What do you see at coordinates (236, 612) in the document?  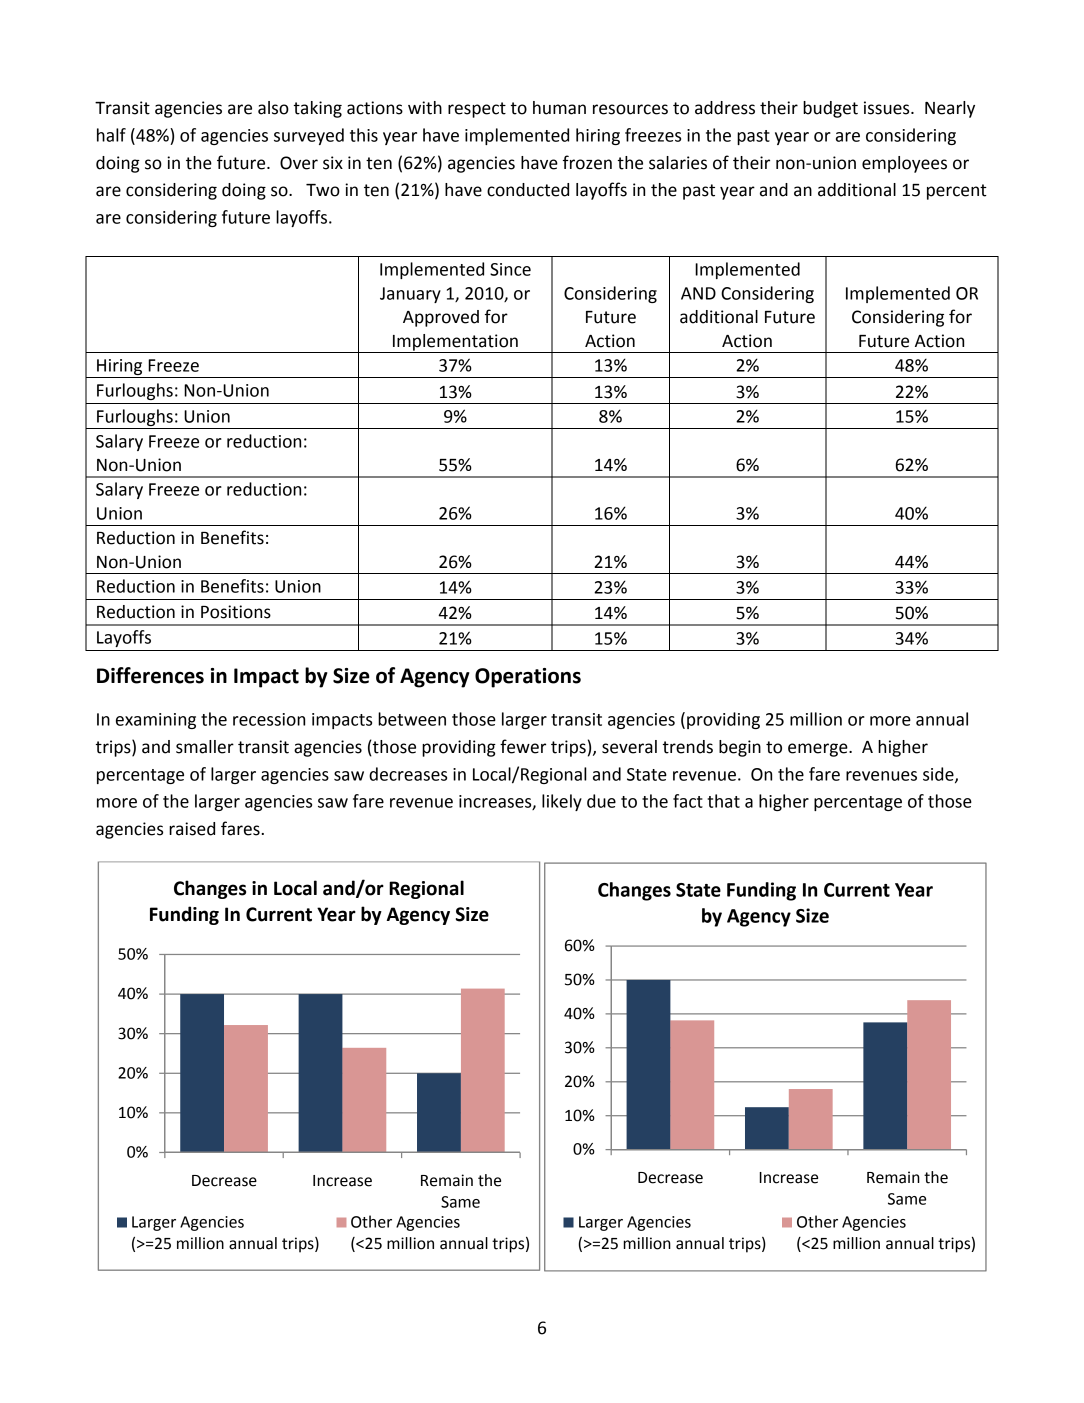 I see `Positions` at bounding box center [236, 612].
